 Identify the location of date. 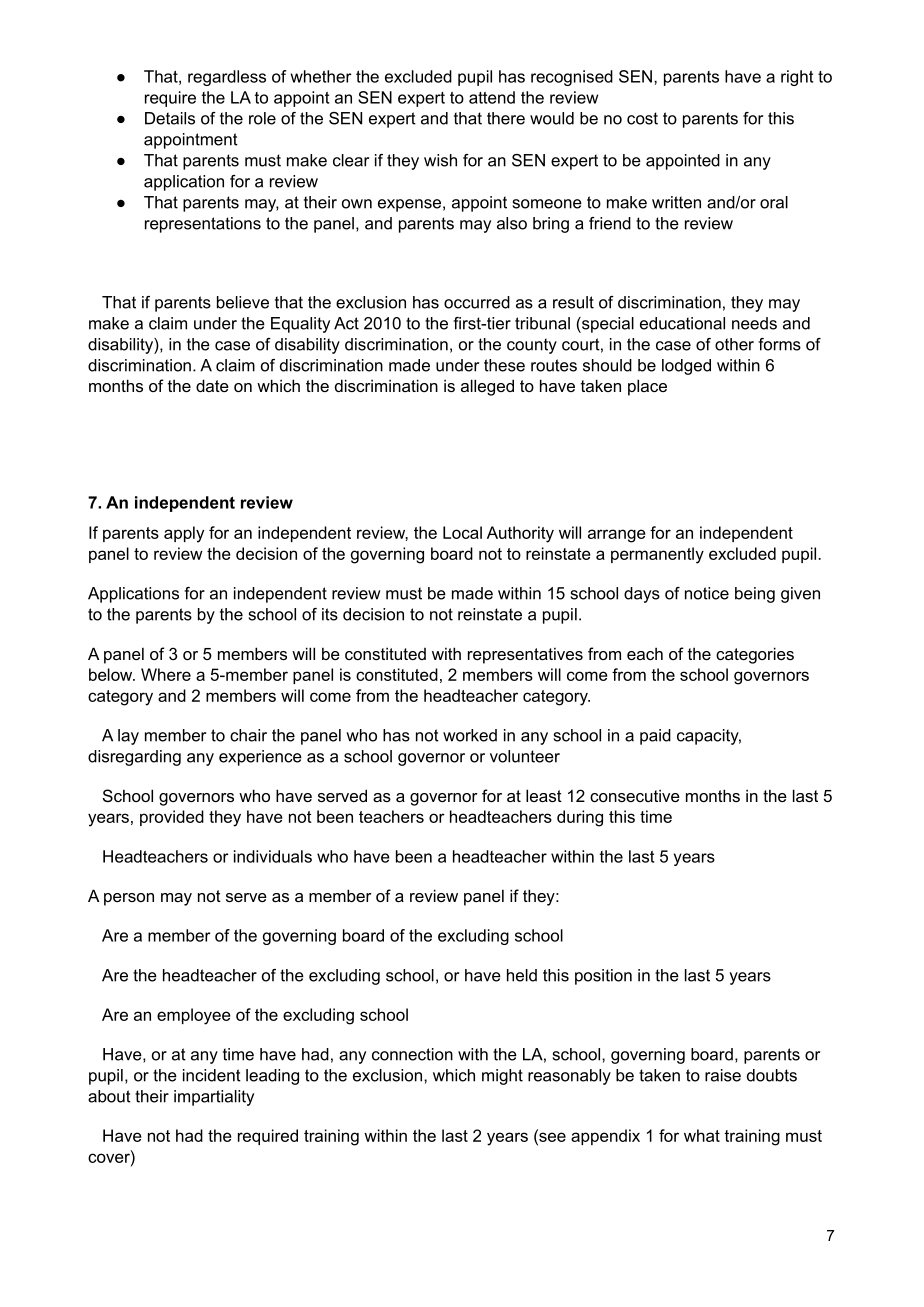
(212, 385).
